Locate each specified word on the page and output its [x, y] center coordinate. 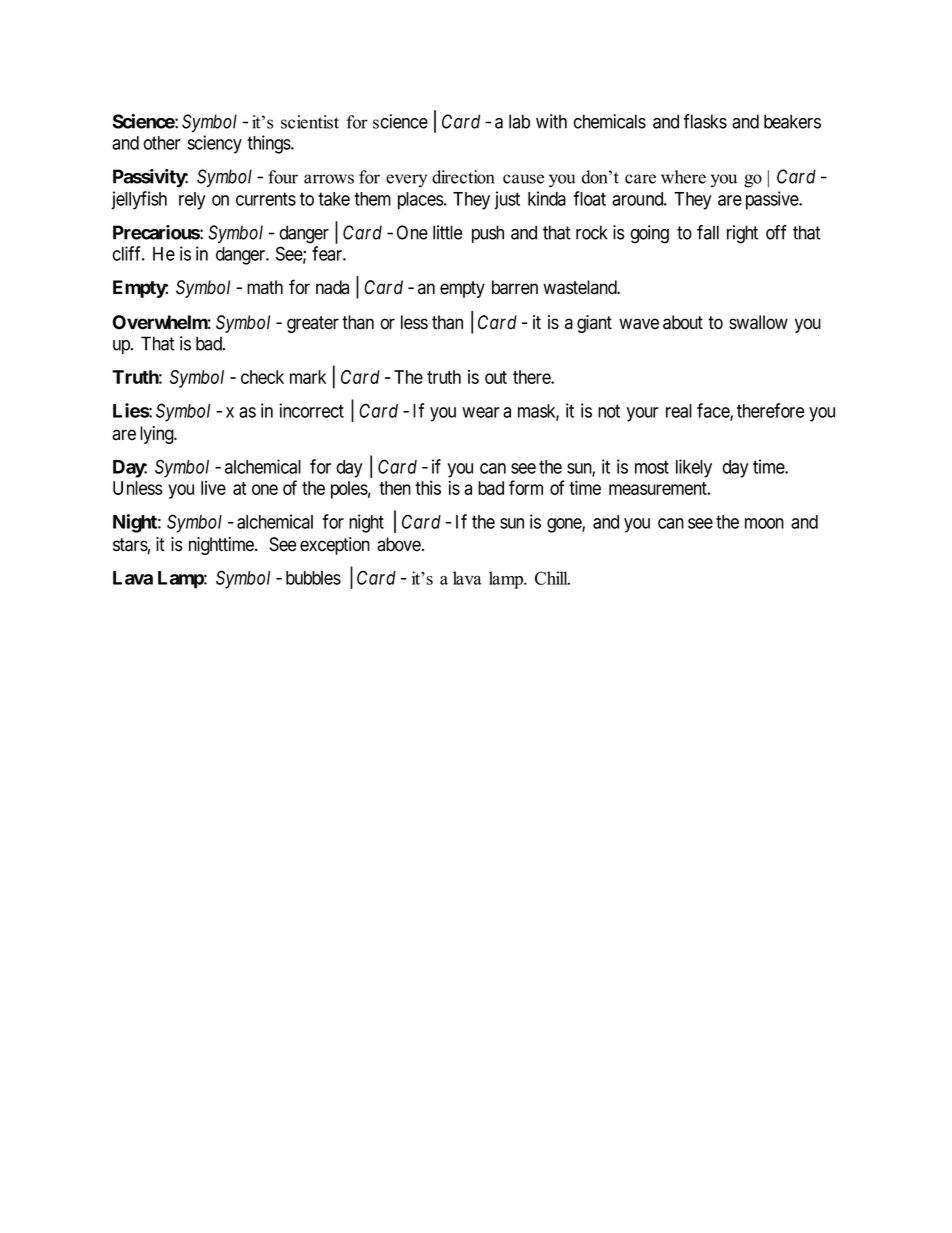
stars [130, 545]
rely [192, 201]
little [447, 232]
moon [764, 523]
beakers [792, 121]
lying [158, 435]
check [262, 377]
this [428, 487]
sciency [215, 144]
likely [694, 468]
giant [594, 324]
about [683, 322]
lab [519, 121]
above [399, 544]
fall [708, 232]
